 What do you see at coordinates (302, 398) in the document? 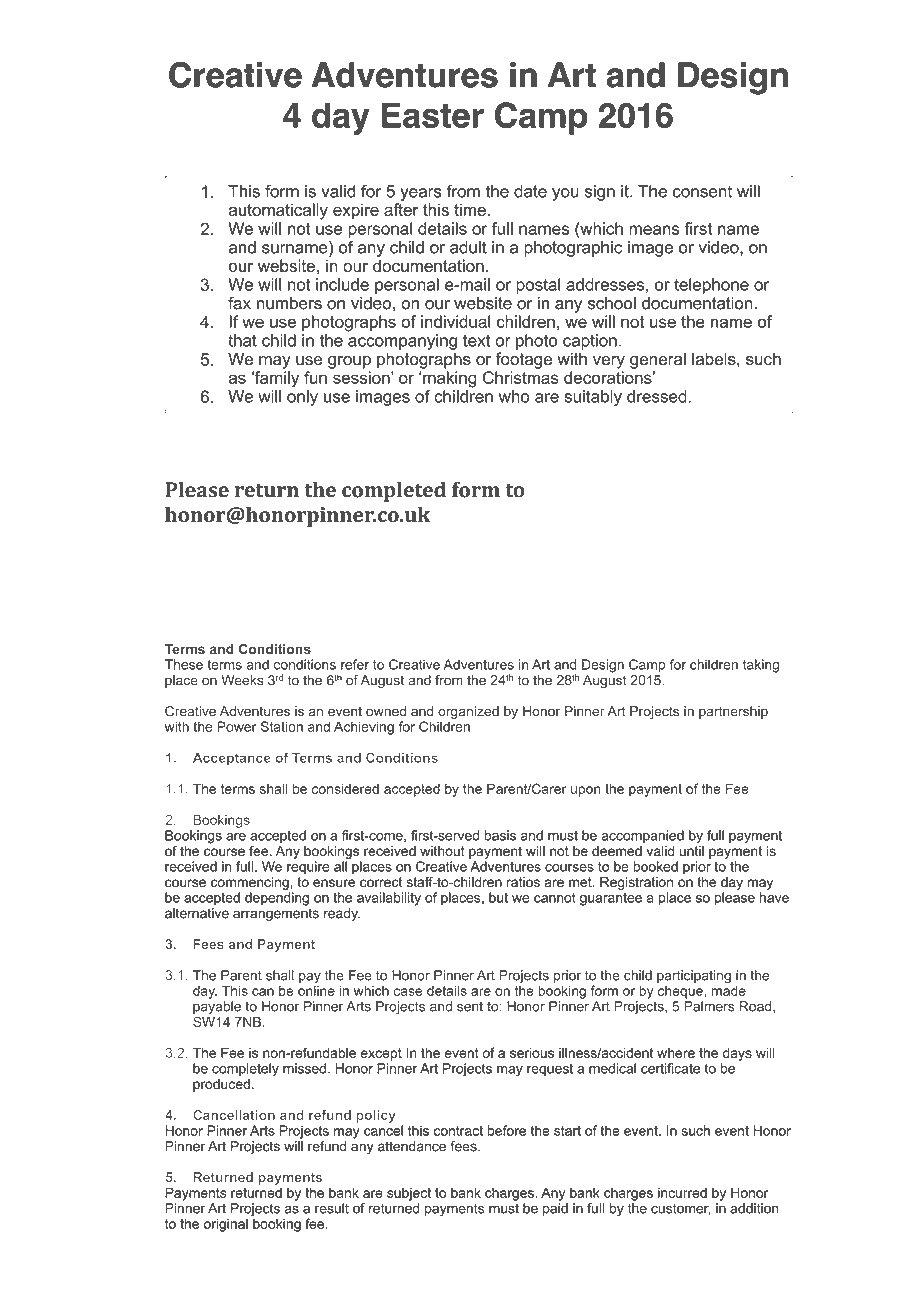
I see `only` at bounding box center [302, 398].
